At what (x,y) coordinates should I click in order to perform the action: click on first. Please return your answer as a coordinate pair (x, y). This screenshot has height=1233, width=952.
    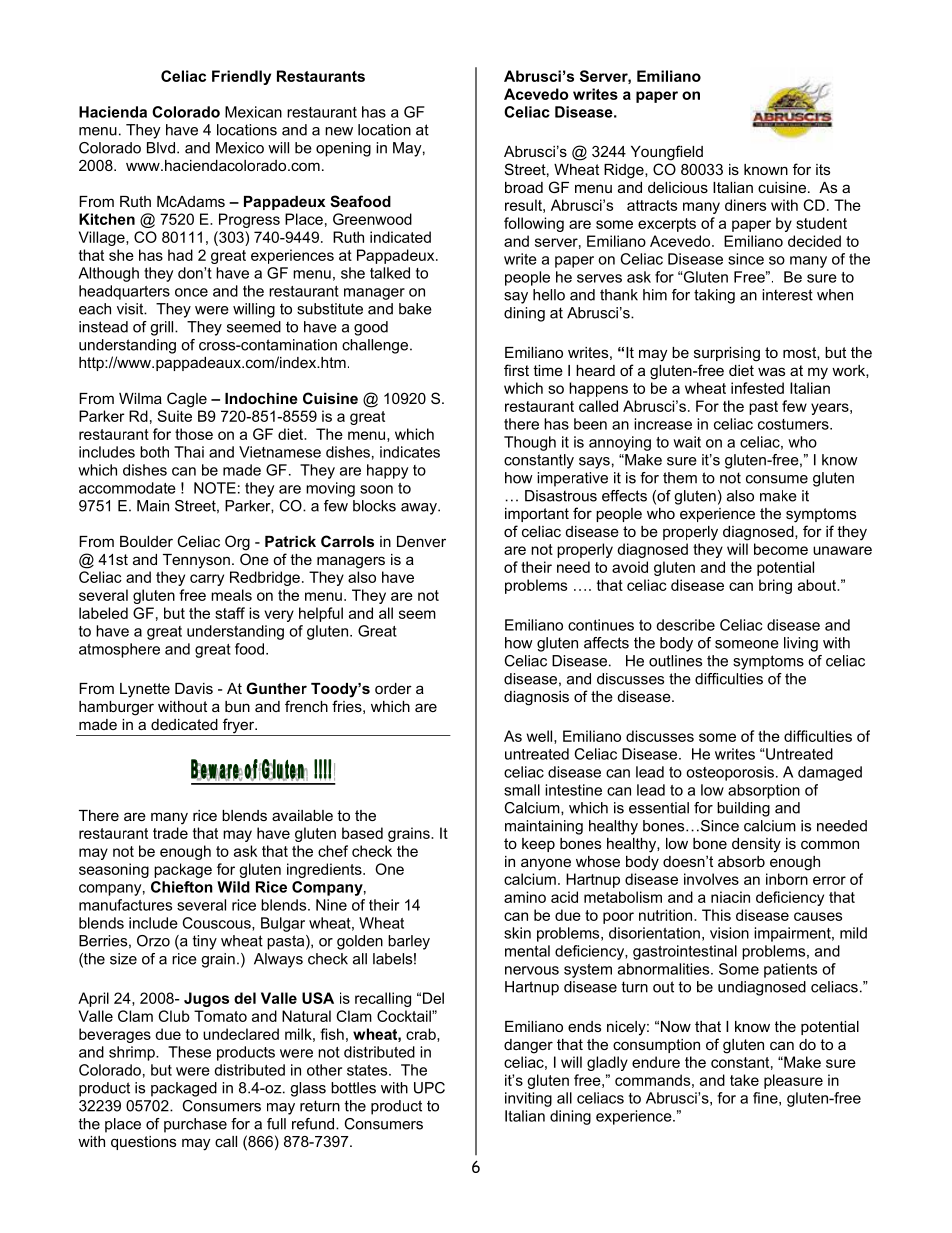
    Looking at the image, I should click on (516, 370).
